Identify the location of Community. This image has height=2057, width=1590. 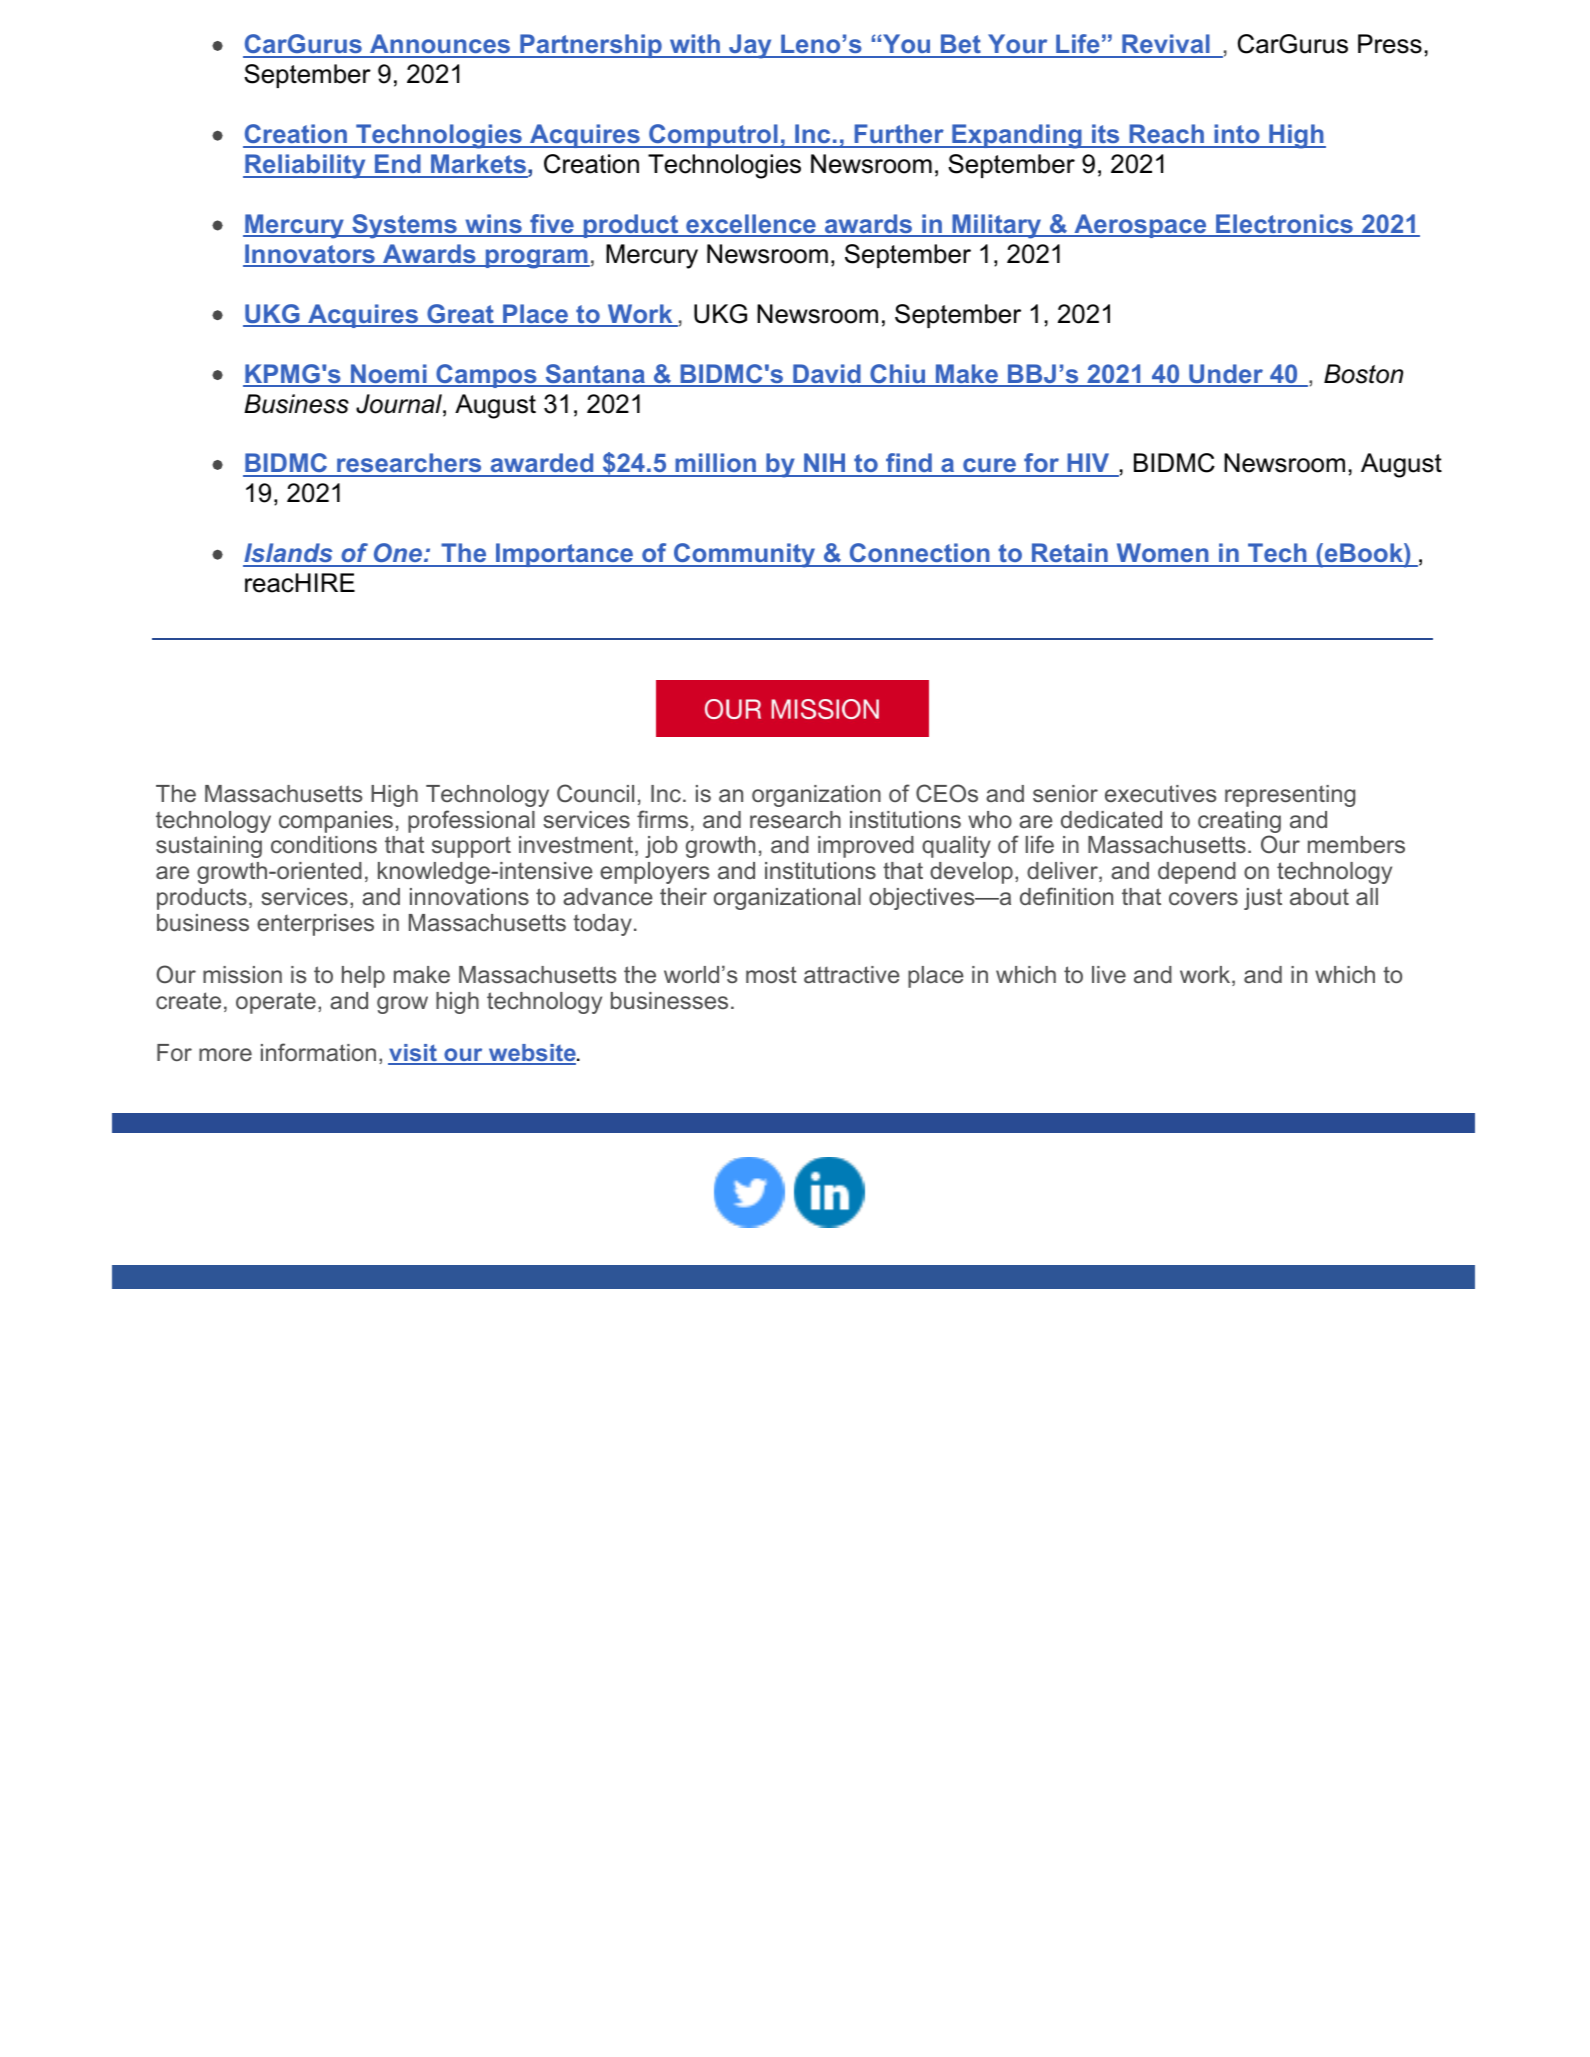
(745, 555).
